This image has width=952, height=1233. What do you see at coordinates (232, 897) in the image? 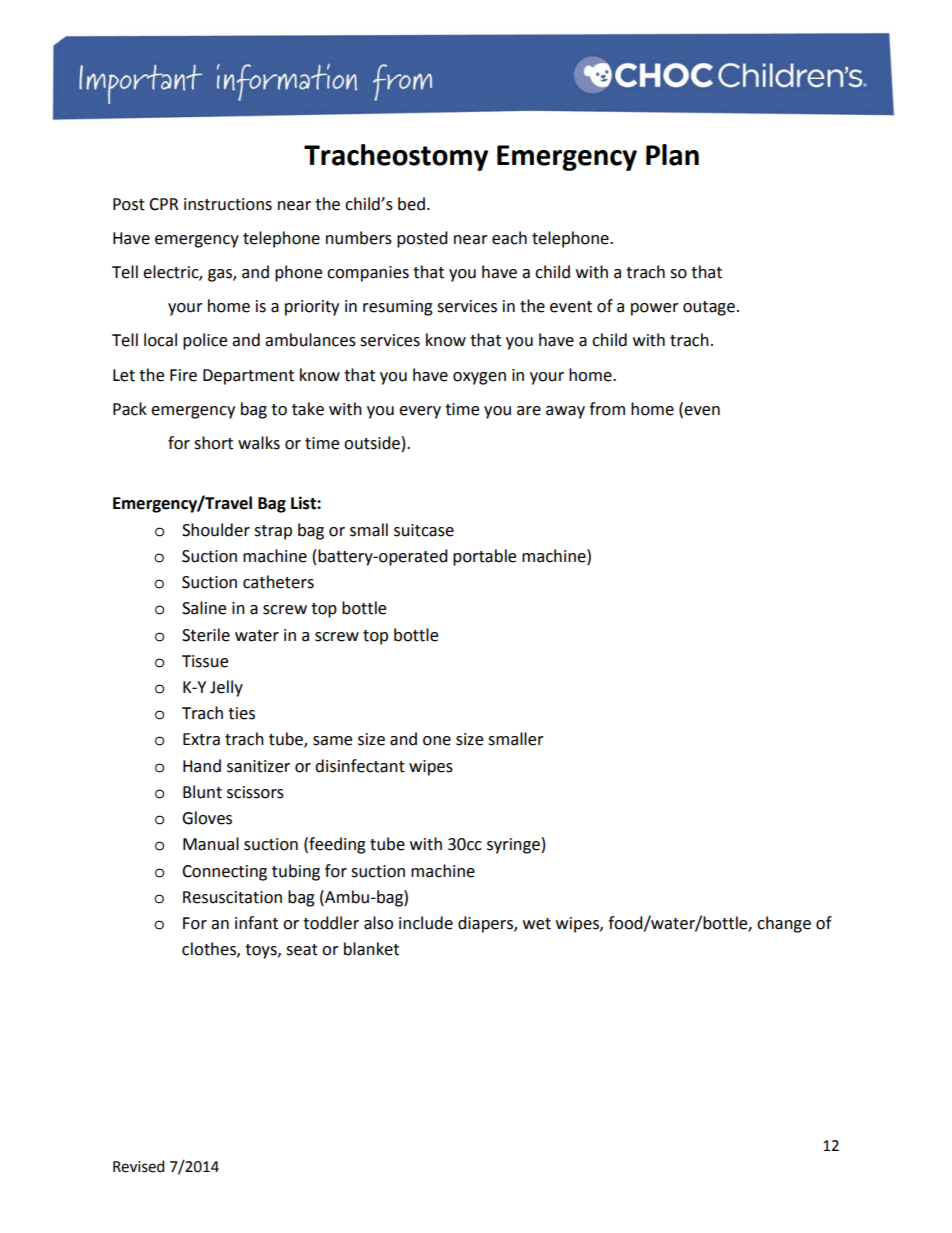
I see `Resuscitation` at bounding box center [232, 897].
